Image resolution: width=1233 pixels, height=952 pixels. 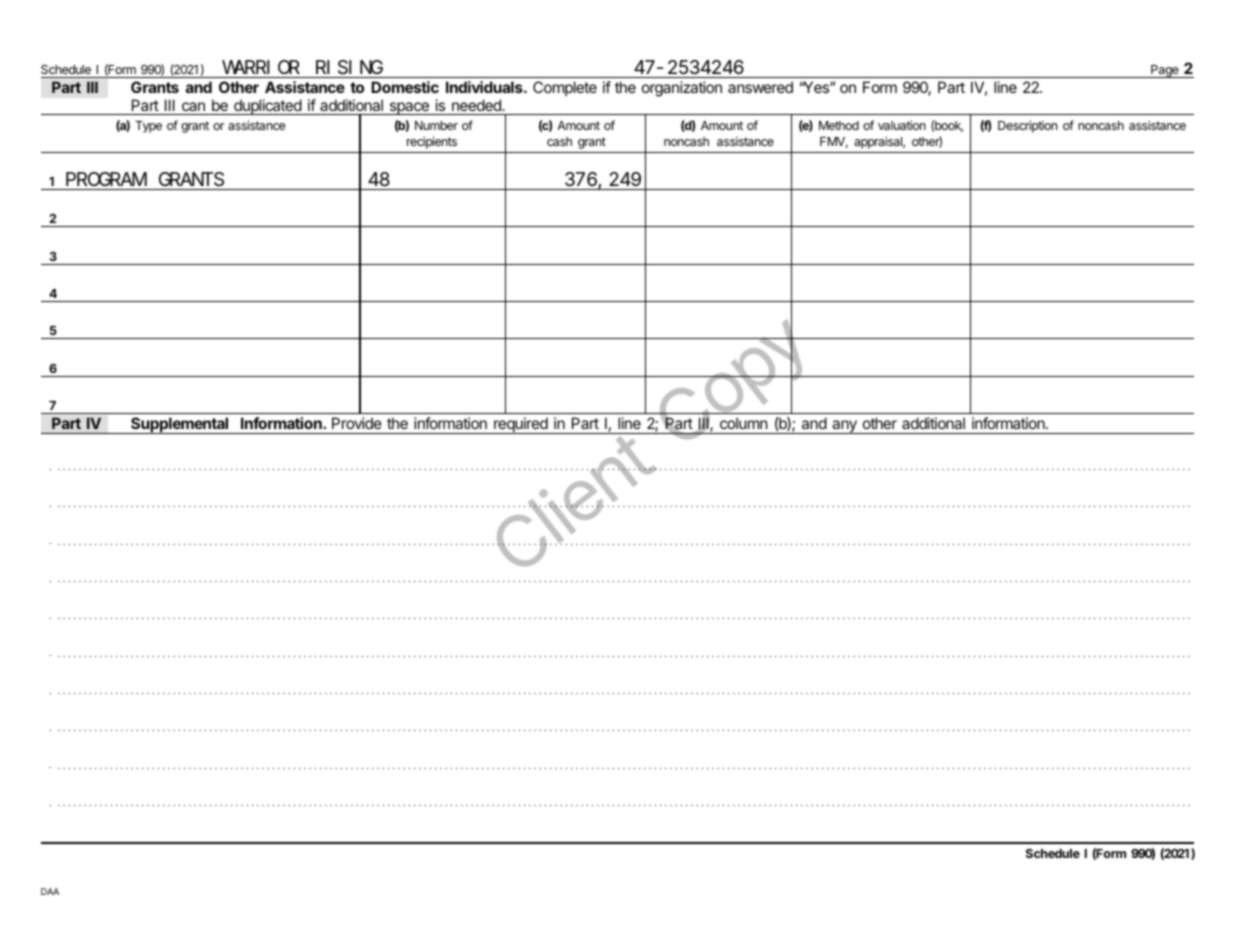 What do you see at coordinates (1027, 126) in the page?
I see `Description` at bounding box center [1027, 126].
